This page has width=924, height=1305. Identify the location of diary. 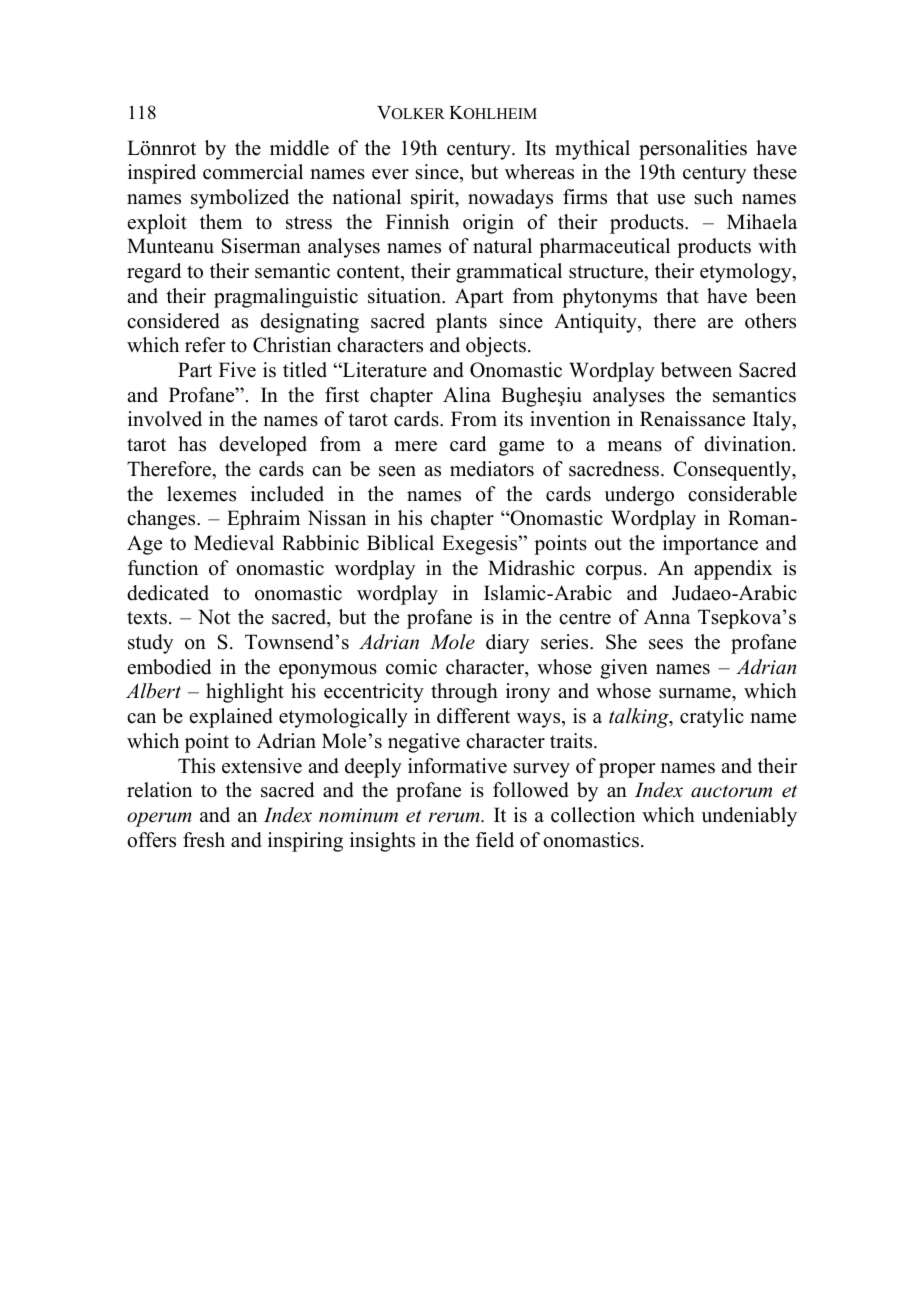
(507, 644).
